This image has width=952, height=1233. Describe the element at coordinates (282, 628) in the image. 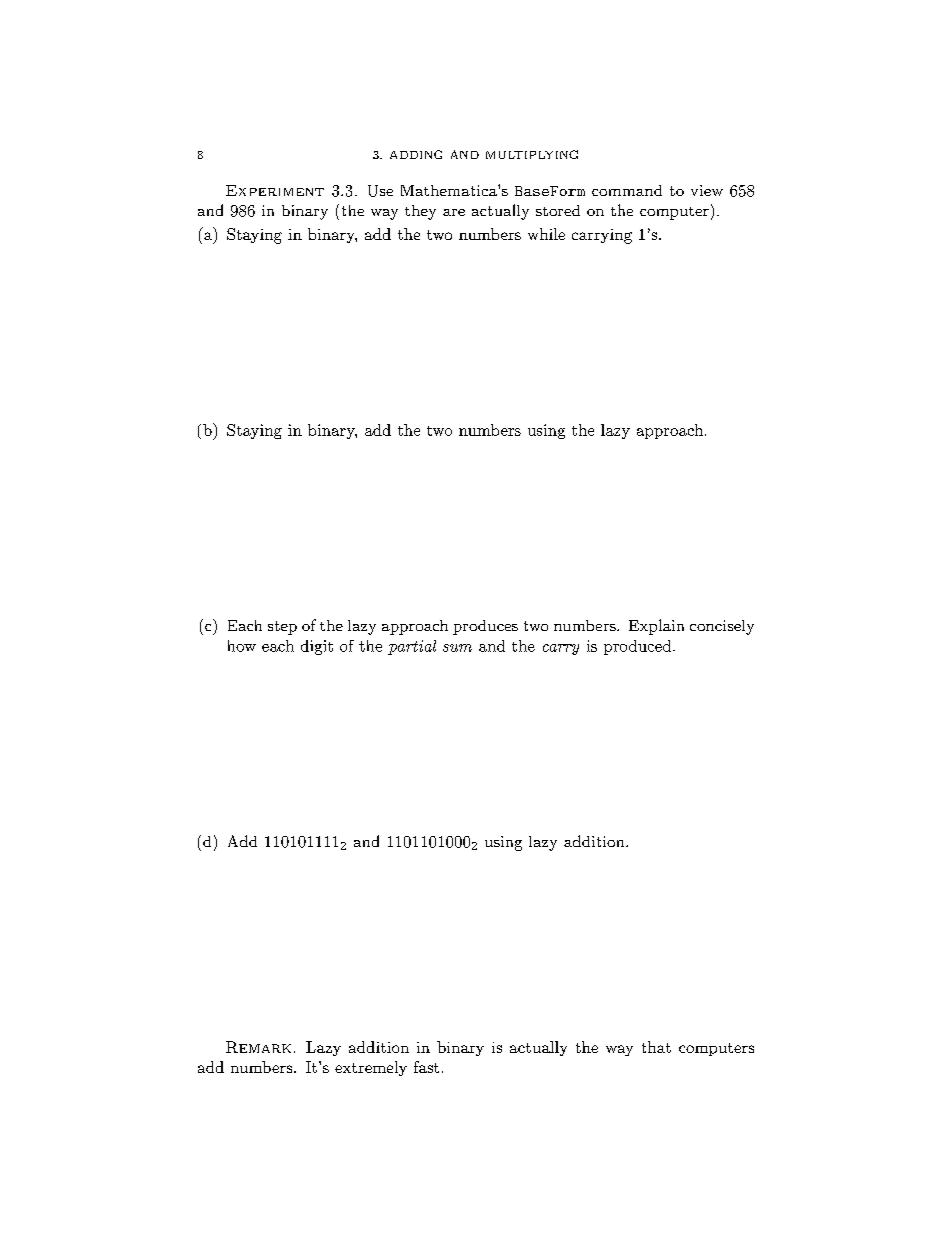

I see `step` at that location.
